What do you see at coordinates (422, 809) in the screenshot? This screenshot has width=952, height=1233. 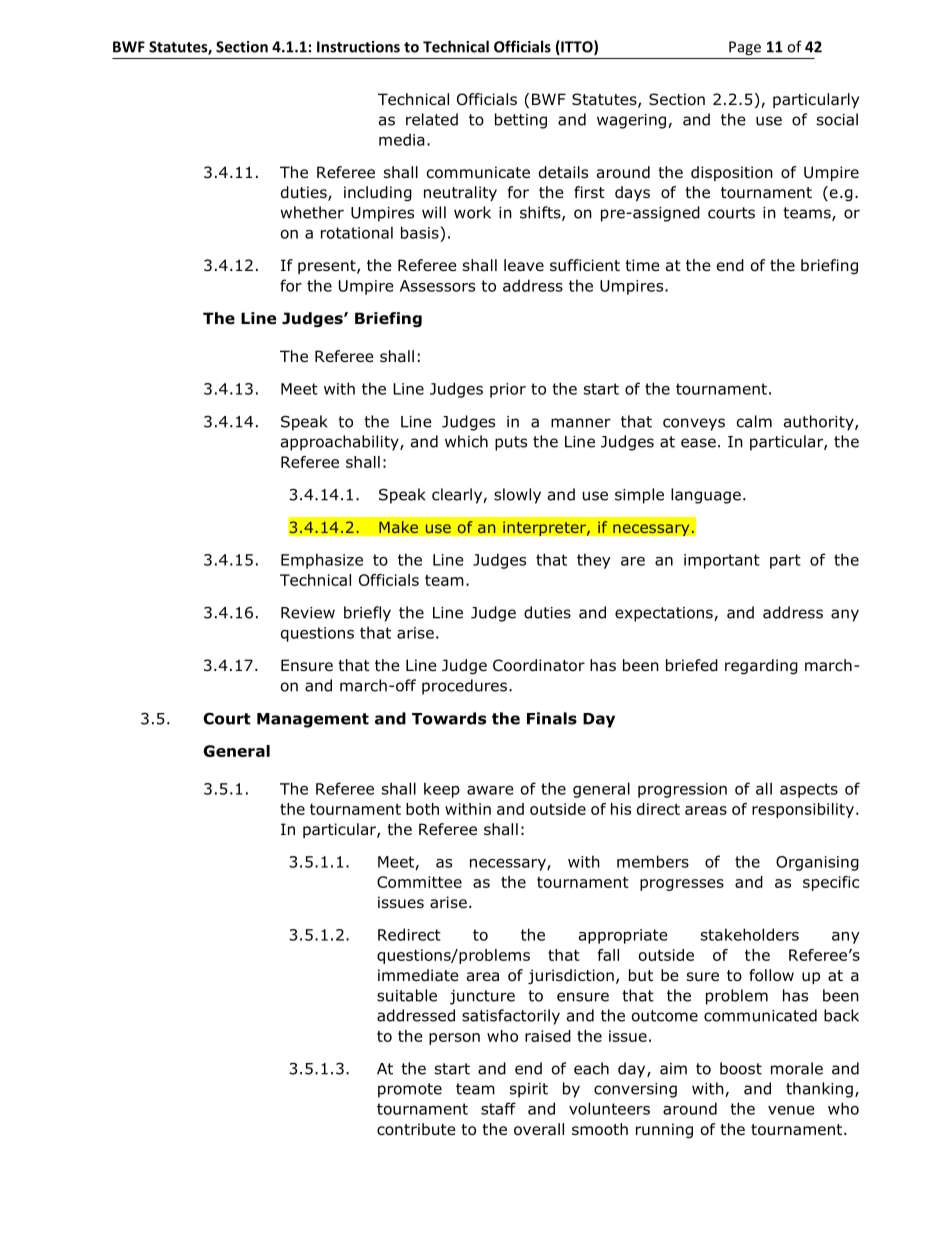 I see `both` at bounding box center [422, 809].
